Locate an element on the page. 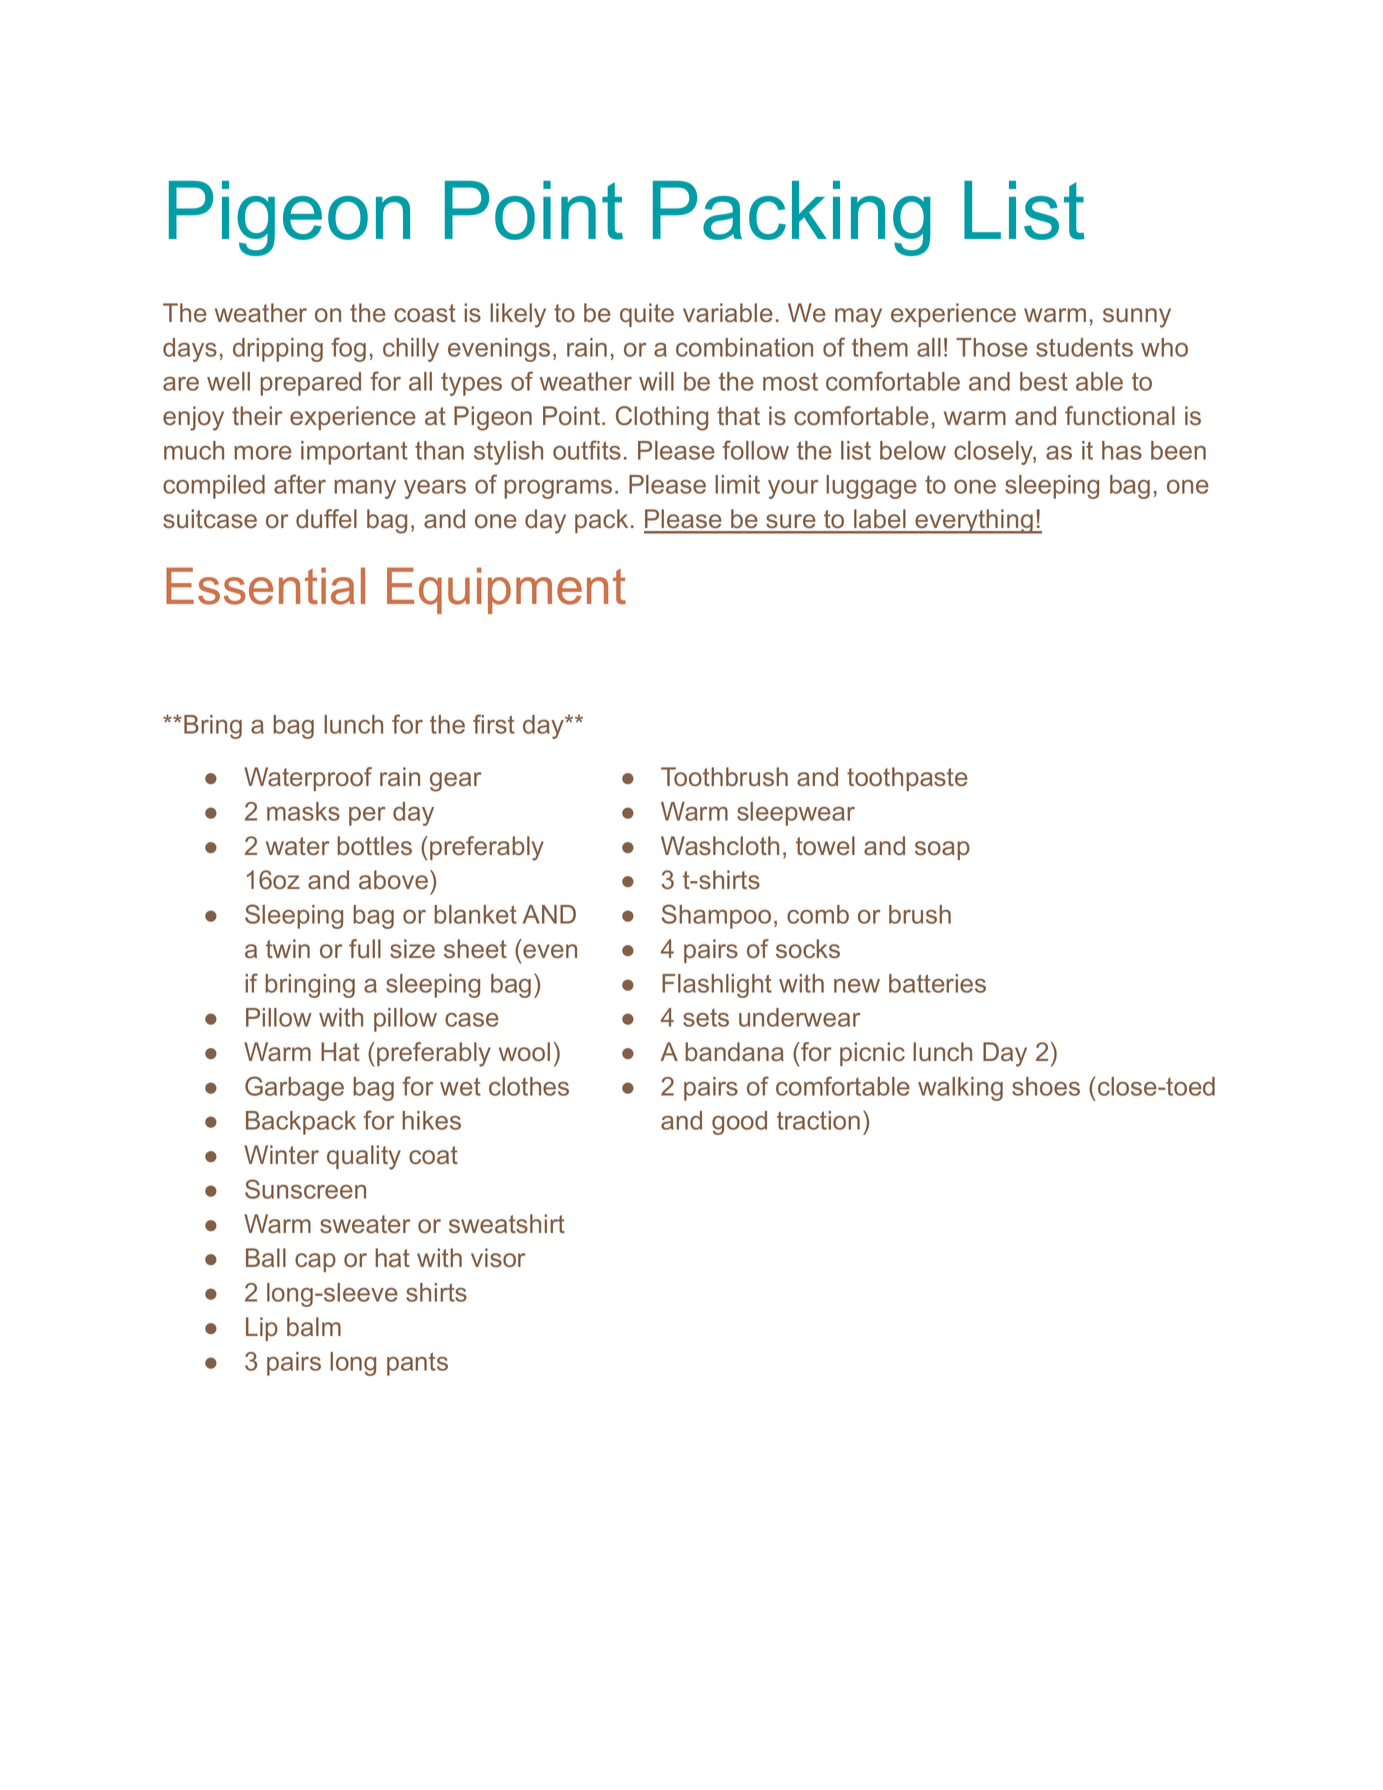 The image size is (1383, 1790). visor is located at coordinates (498, 1257).
